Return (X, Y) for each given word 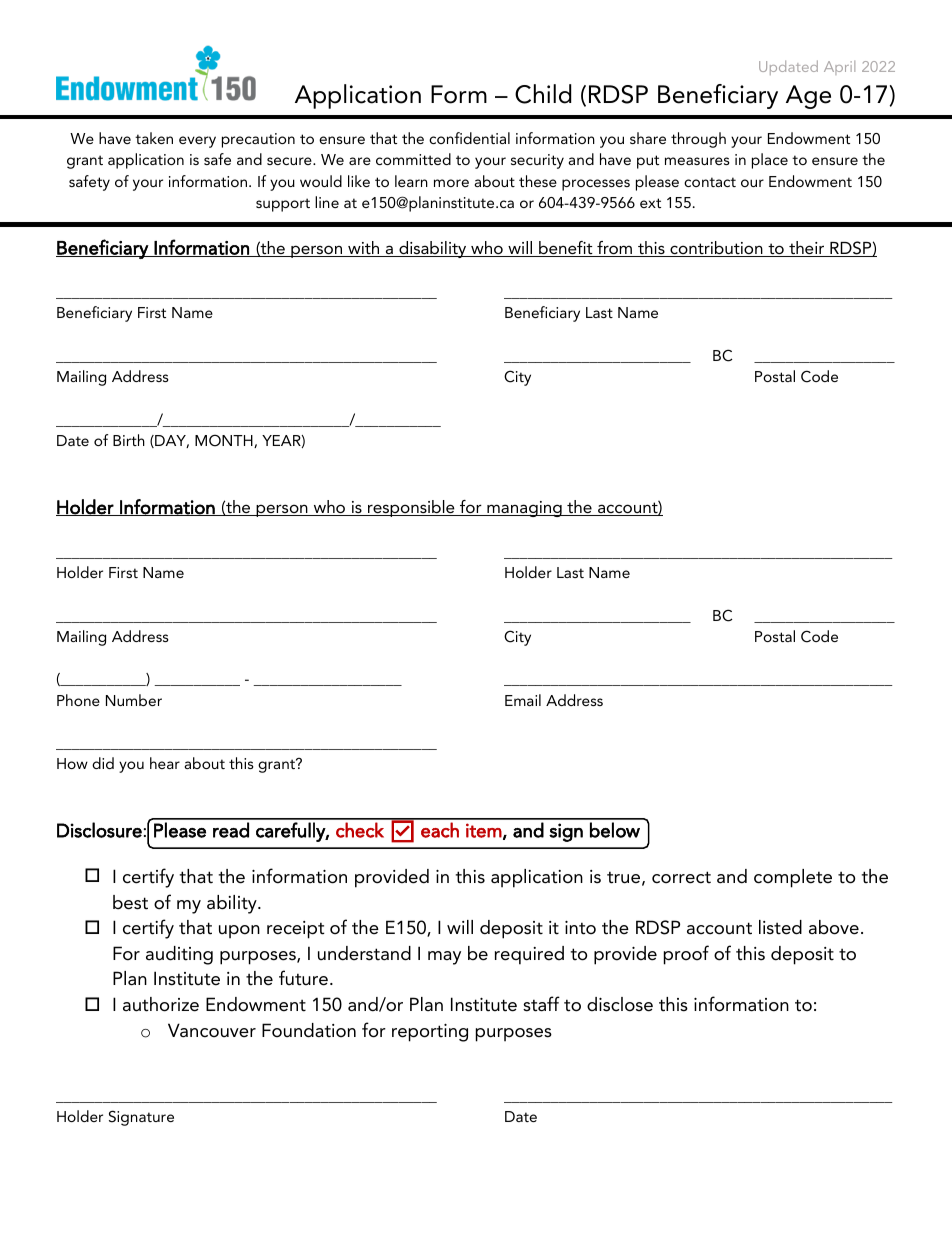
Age (808, 97)
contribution (716, 249)
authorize (161, 1004)
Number (134, 700)
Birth (129, 440)
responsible (411, 508)
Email (523, 700)
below (615, 830)
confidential (469, 138)
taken (154, 138)
